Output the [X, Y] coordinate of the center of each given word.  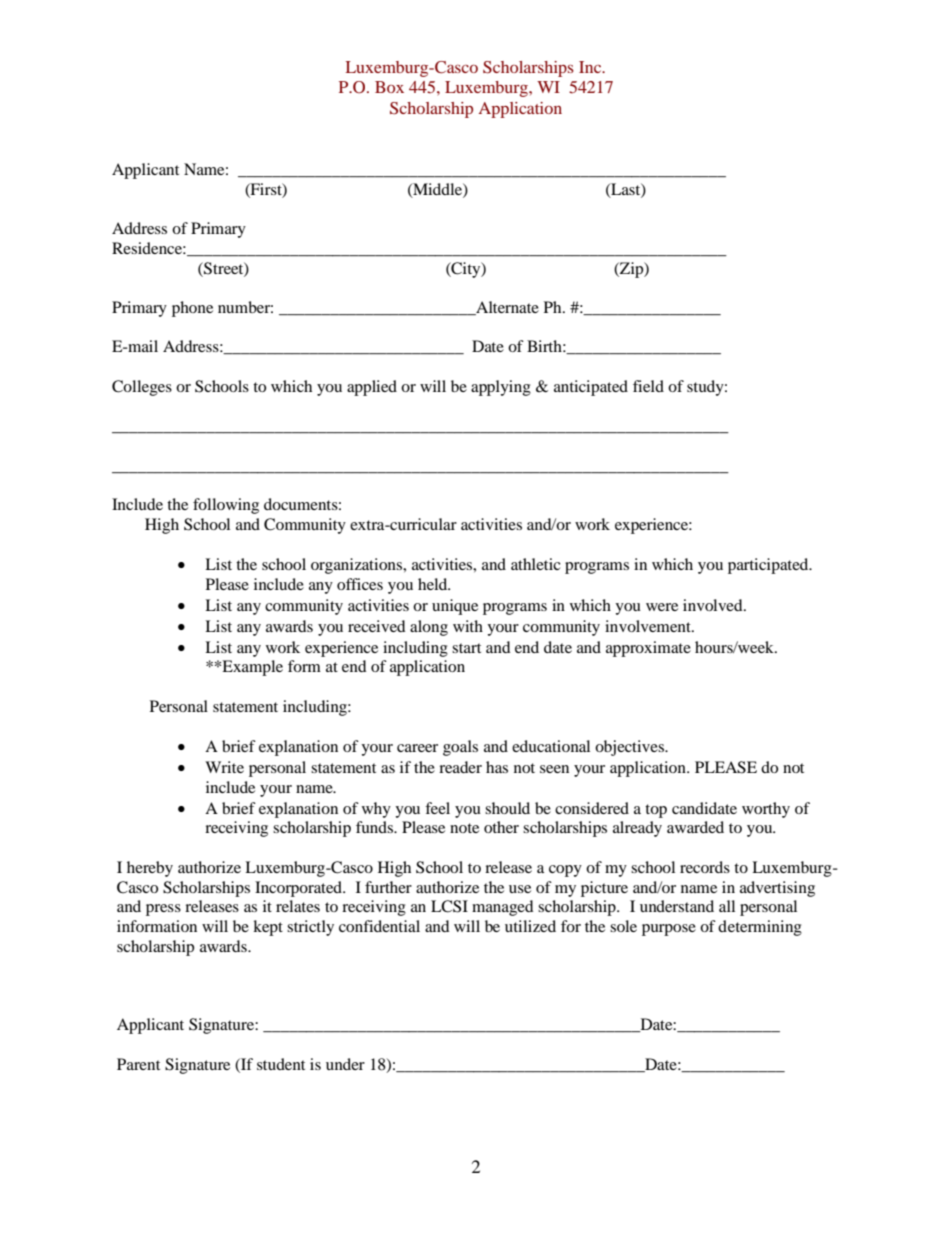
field [648, 386]
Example [251, 668]
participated [769, 566]
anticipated [591, 388]
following [226, 506]
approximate [648, 649]
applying [501, 388]
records [705, 867]
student [281, 1064]
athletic [536, 564]
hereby [150, 869]
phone [192, 309]
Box [389, 87]
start [466, 648]
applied [372, 388]
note [464, 828]
